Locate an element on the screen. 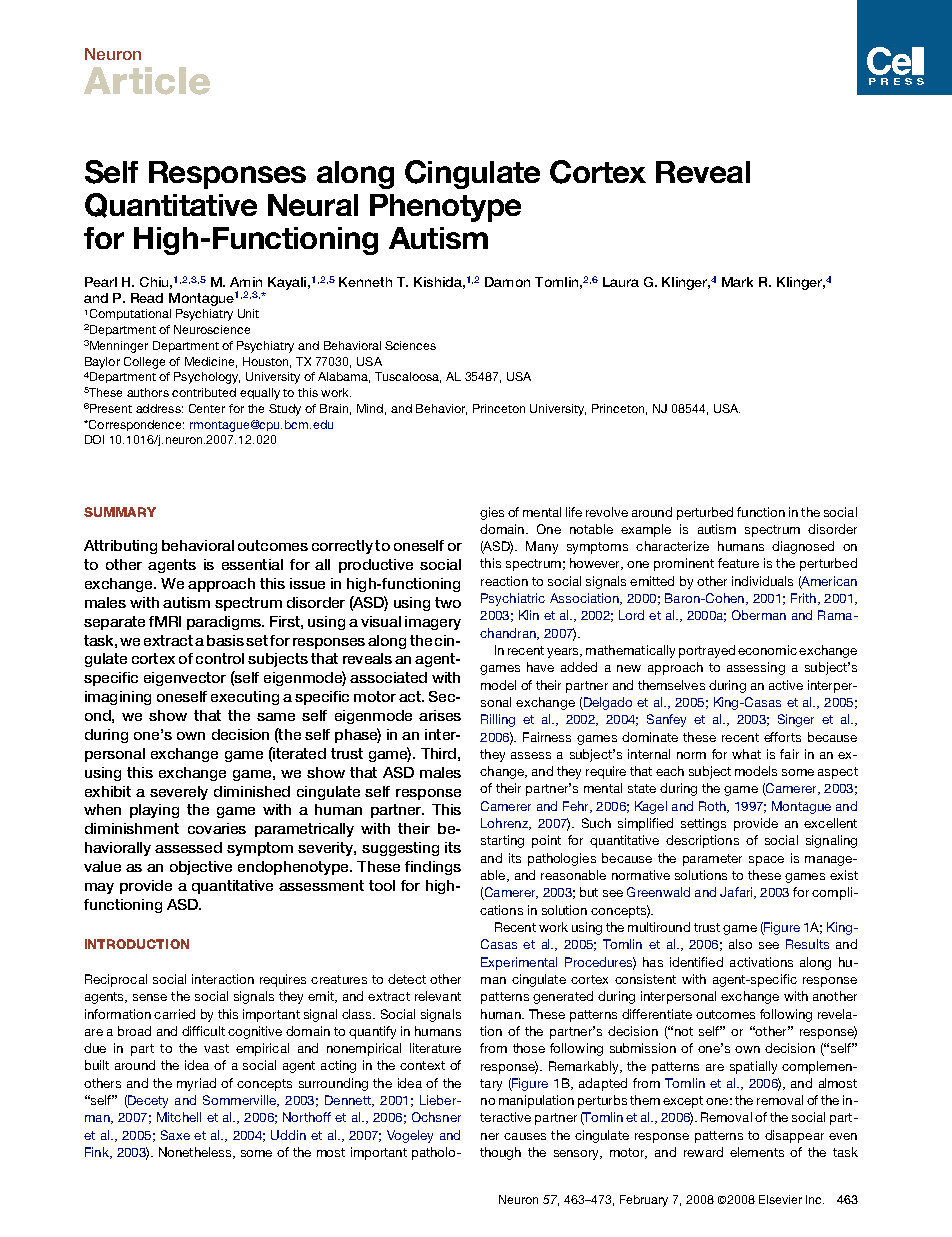 The width and height of the screenshot is (952, 1237). also is located at coordinates (740, 944).
